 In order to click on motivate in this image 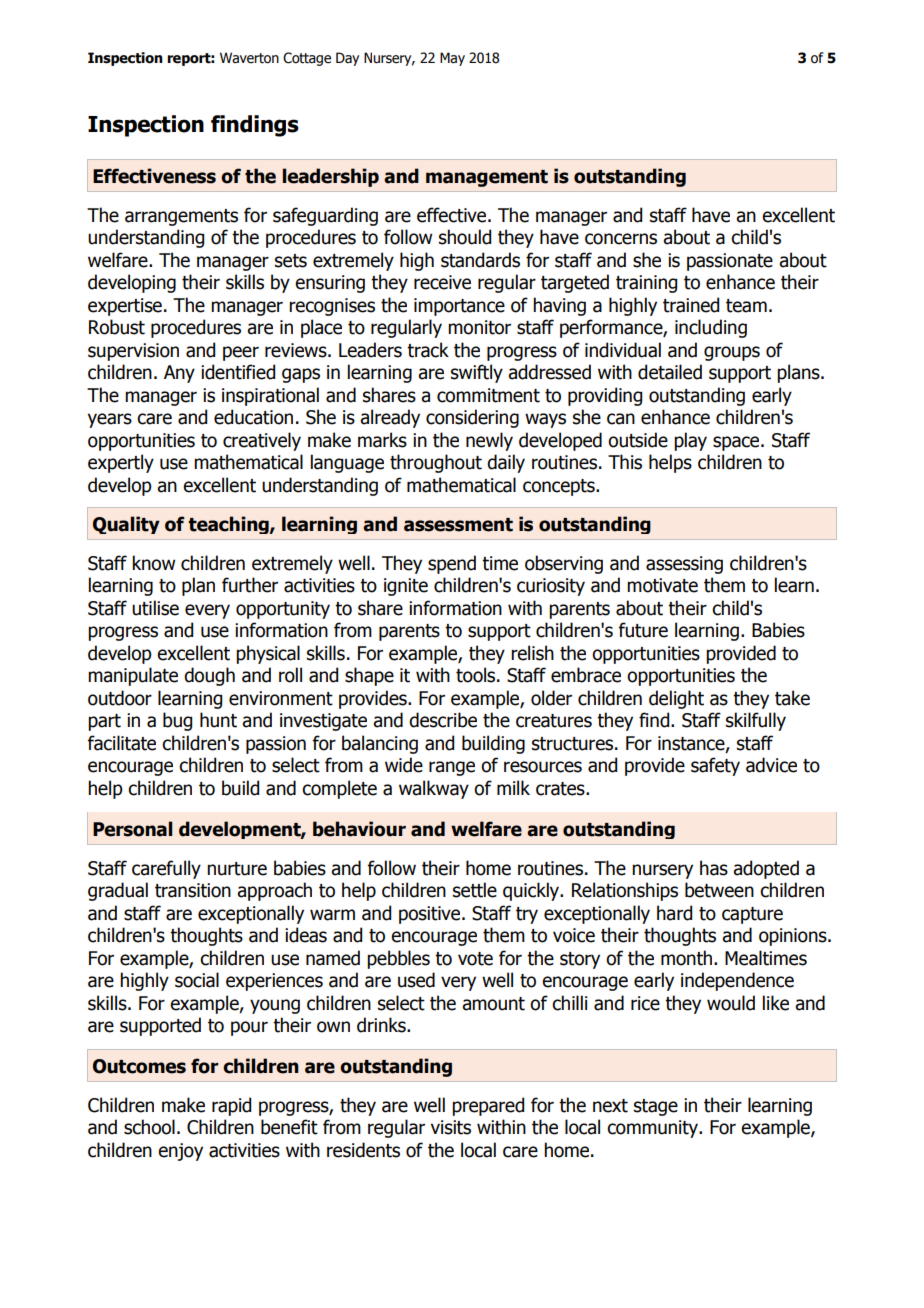, I will do `click(662, 585)`.
